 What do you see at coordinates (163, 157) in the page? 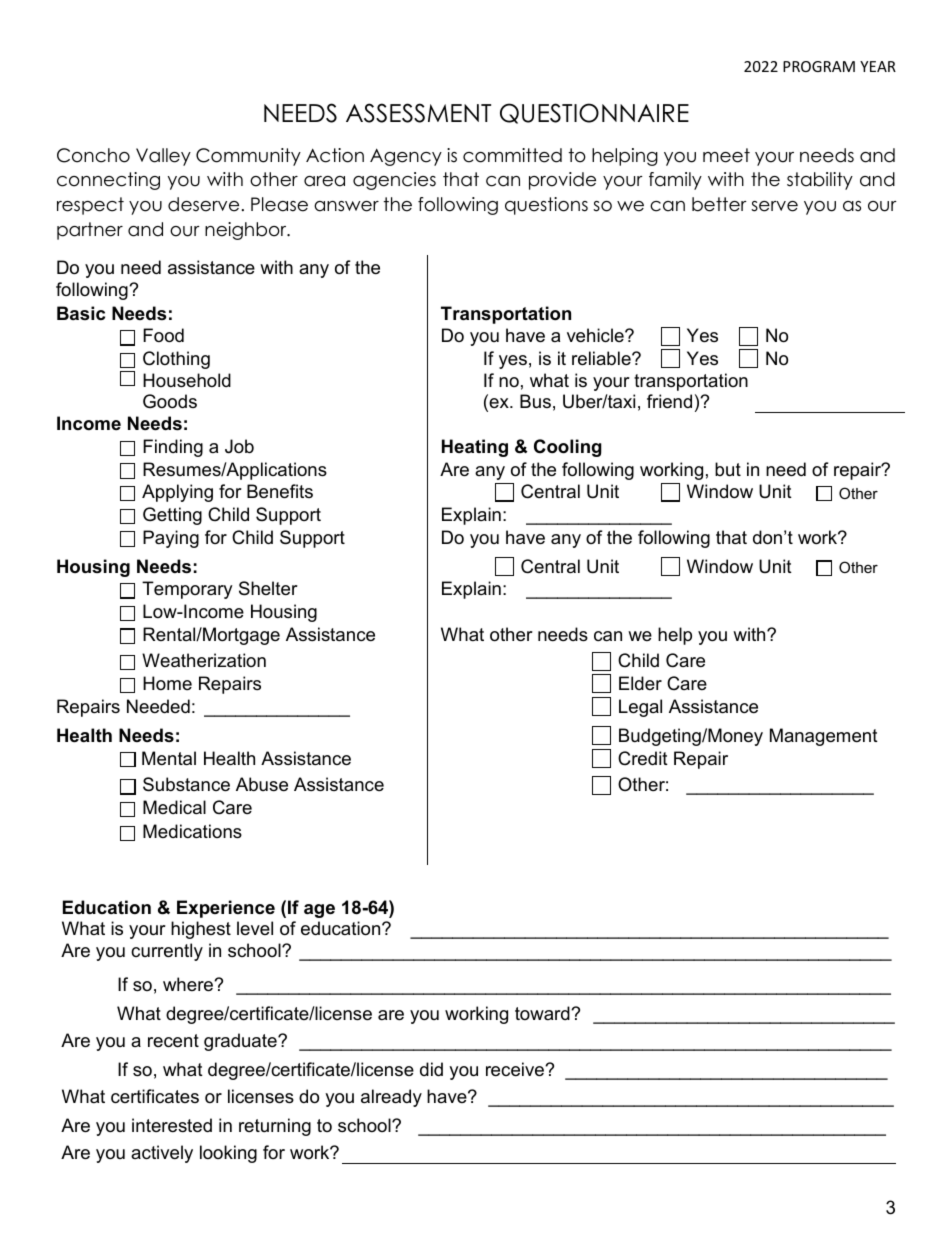
I see `Valley` at bounding box center [163, 157].
